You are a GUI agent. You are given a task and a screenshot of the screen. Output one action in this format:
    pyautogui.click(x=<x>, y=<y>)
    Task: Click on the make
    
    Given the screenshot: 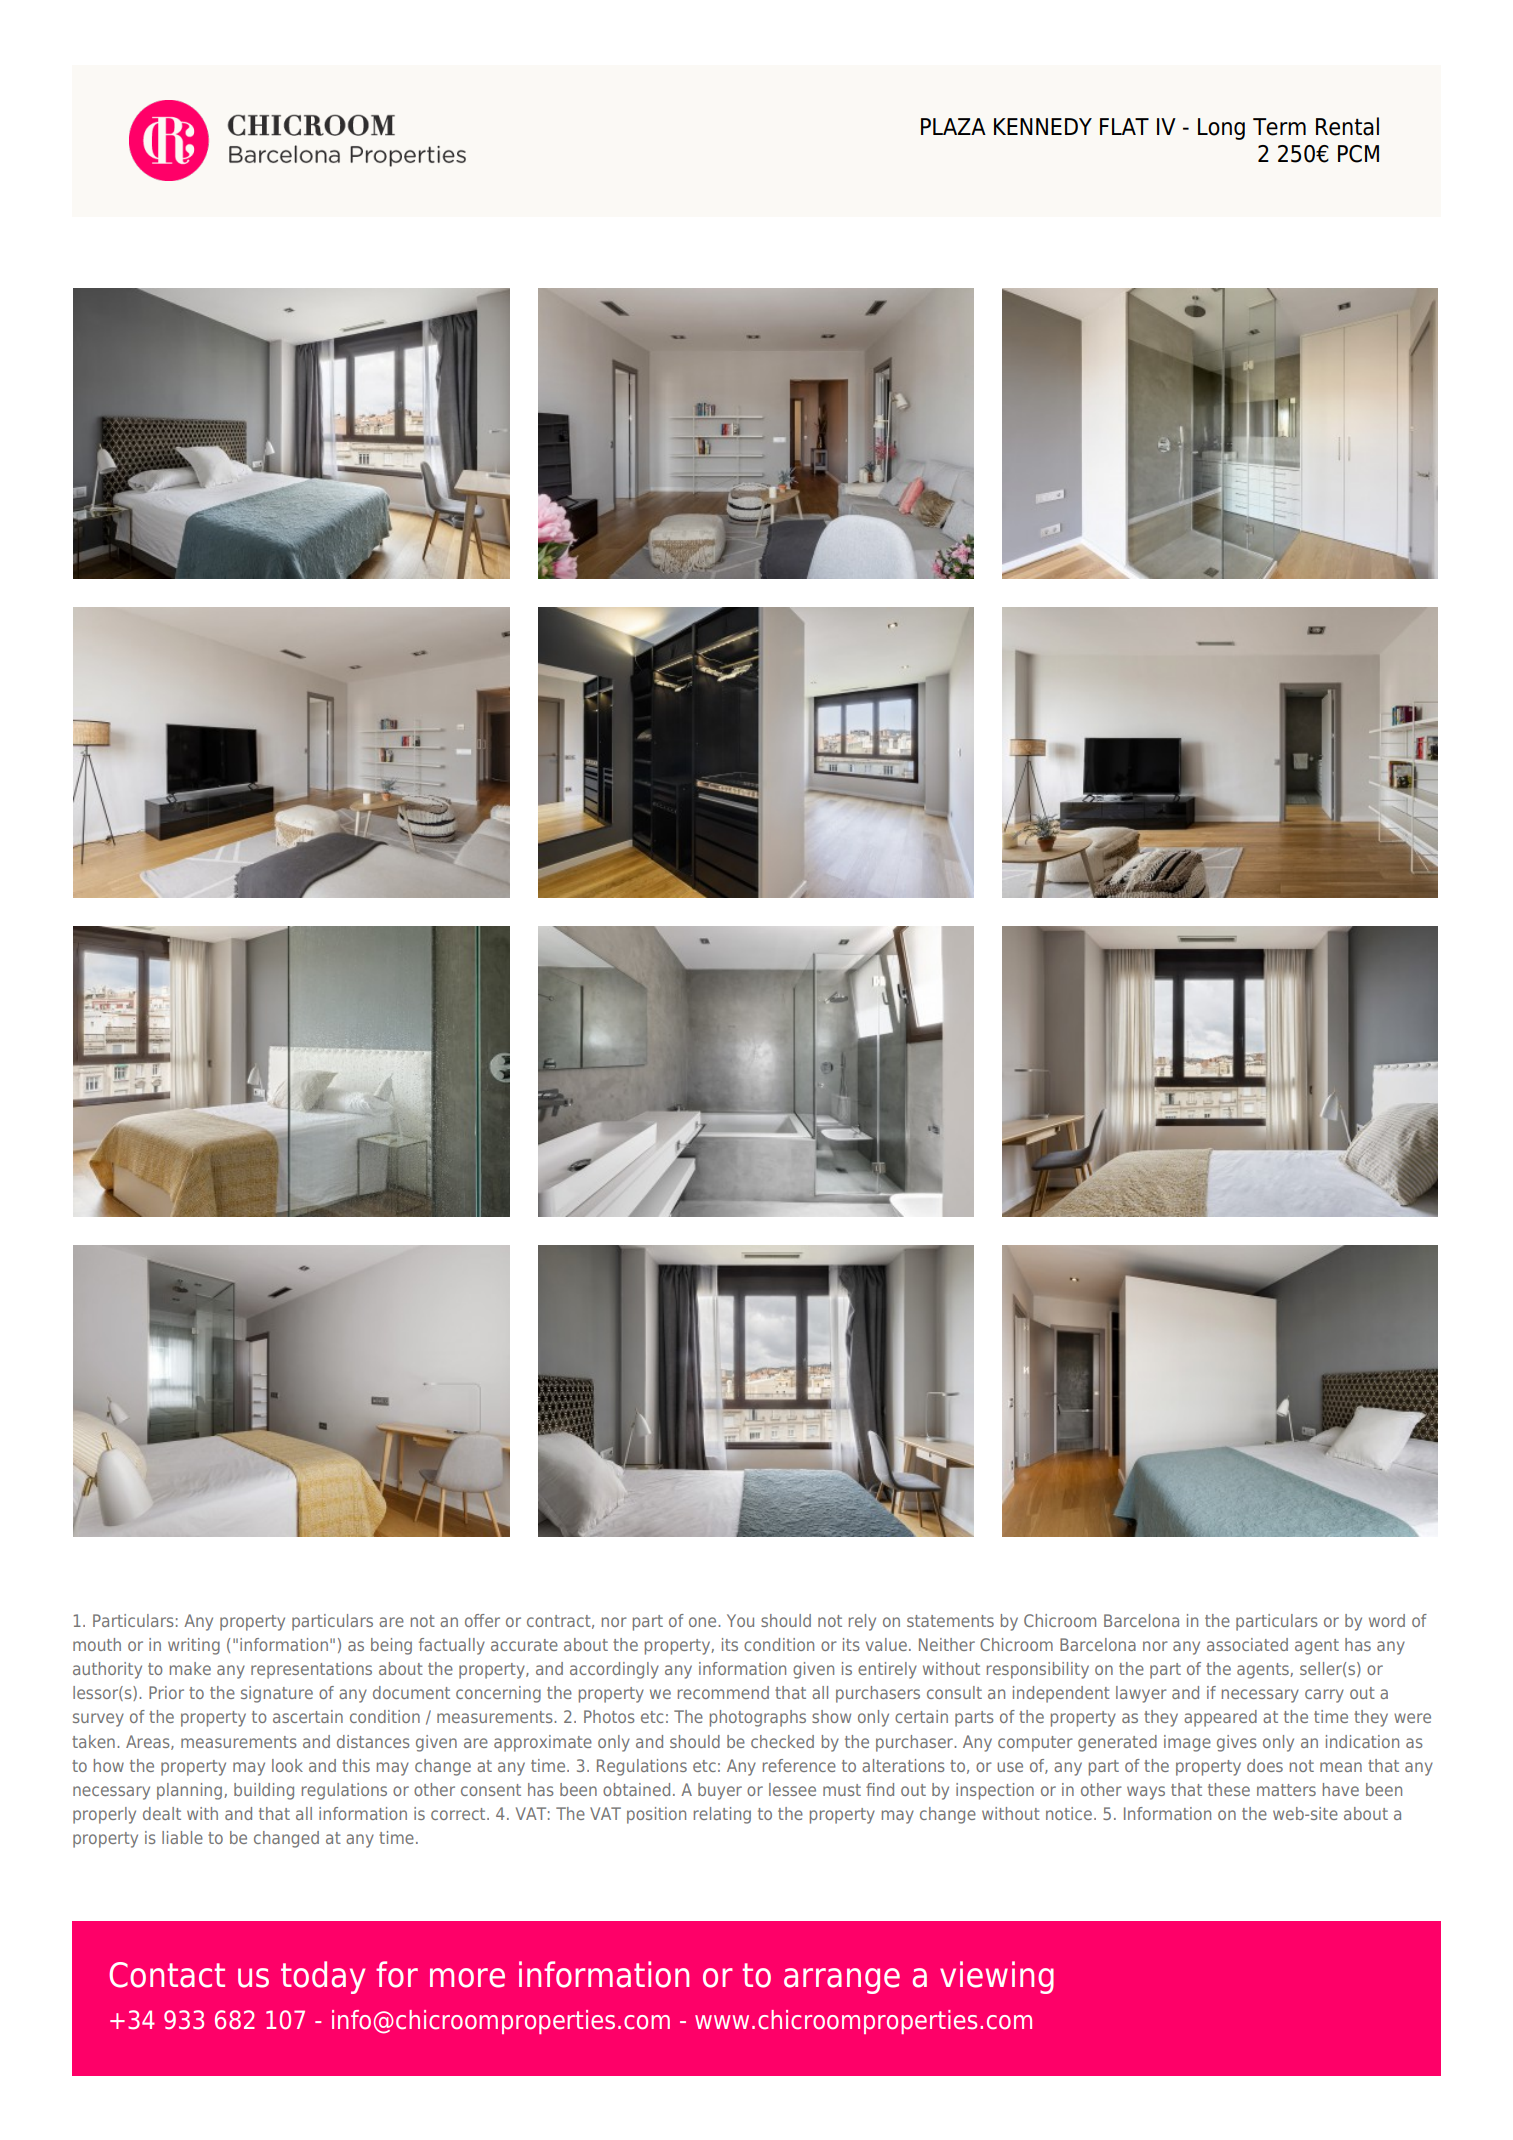 What is the action you would take?
    pyautogui.click(x=190, y=1668)
